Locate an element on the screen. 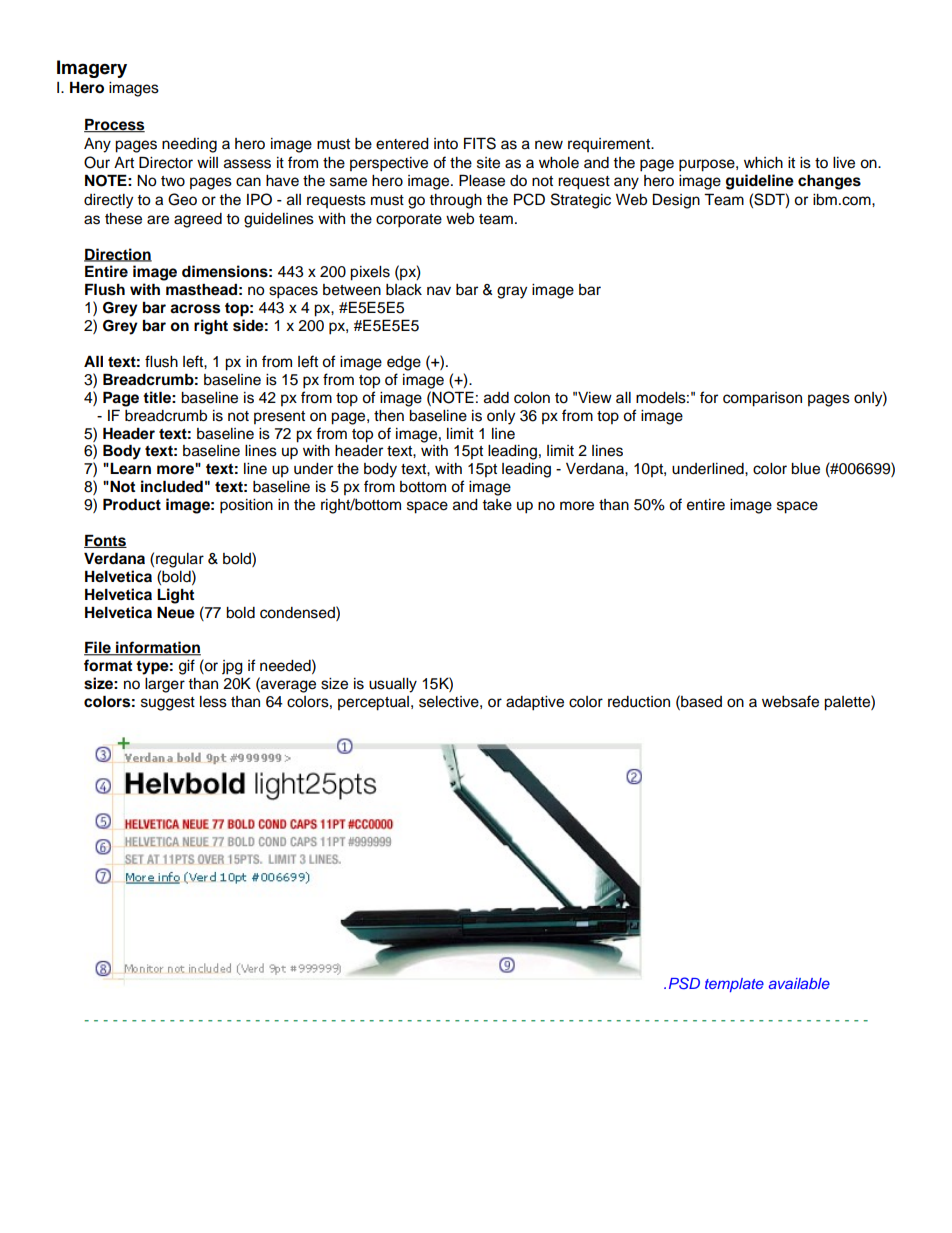  regular is located at coordinates (180, 560).
